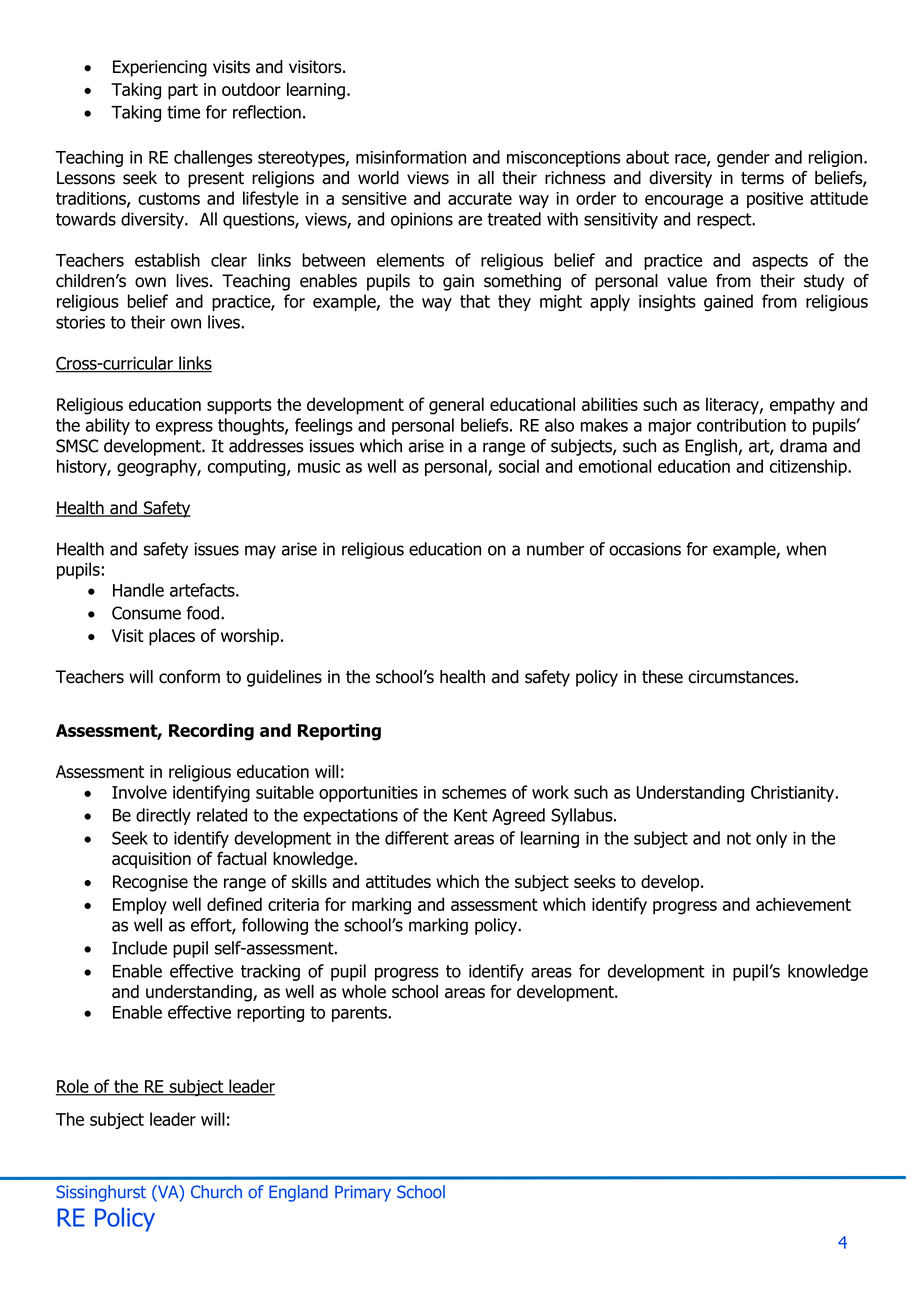 Image resolution: width=924 pixels, height=1307 pixels. What do you see at coordinates (184, 428) in the screenshot?
I see `express` at bounding box center [184, 428].
